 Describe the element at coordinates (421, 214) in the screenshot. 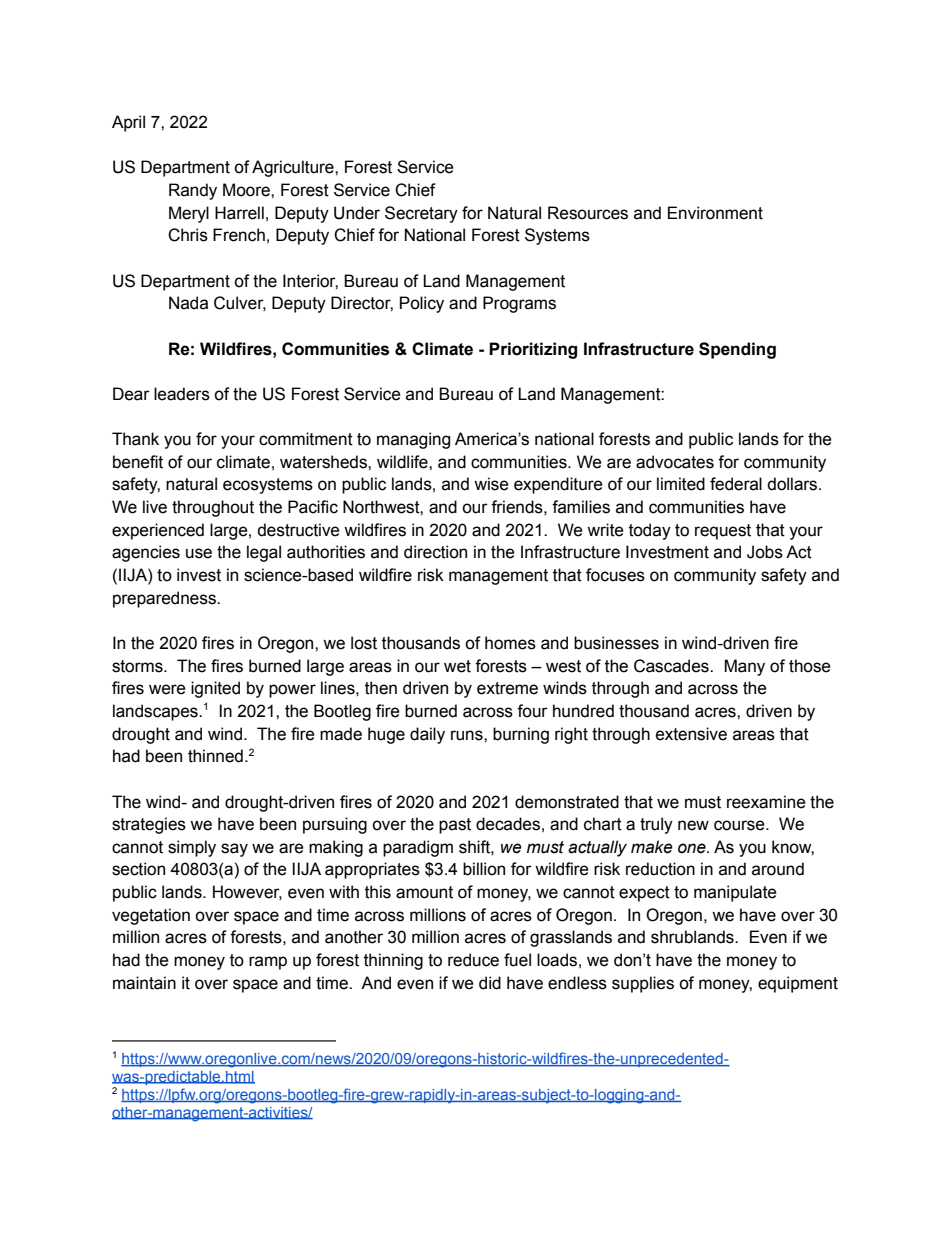

I see `Secretary` at that location.
